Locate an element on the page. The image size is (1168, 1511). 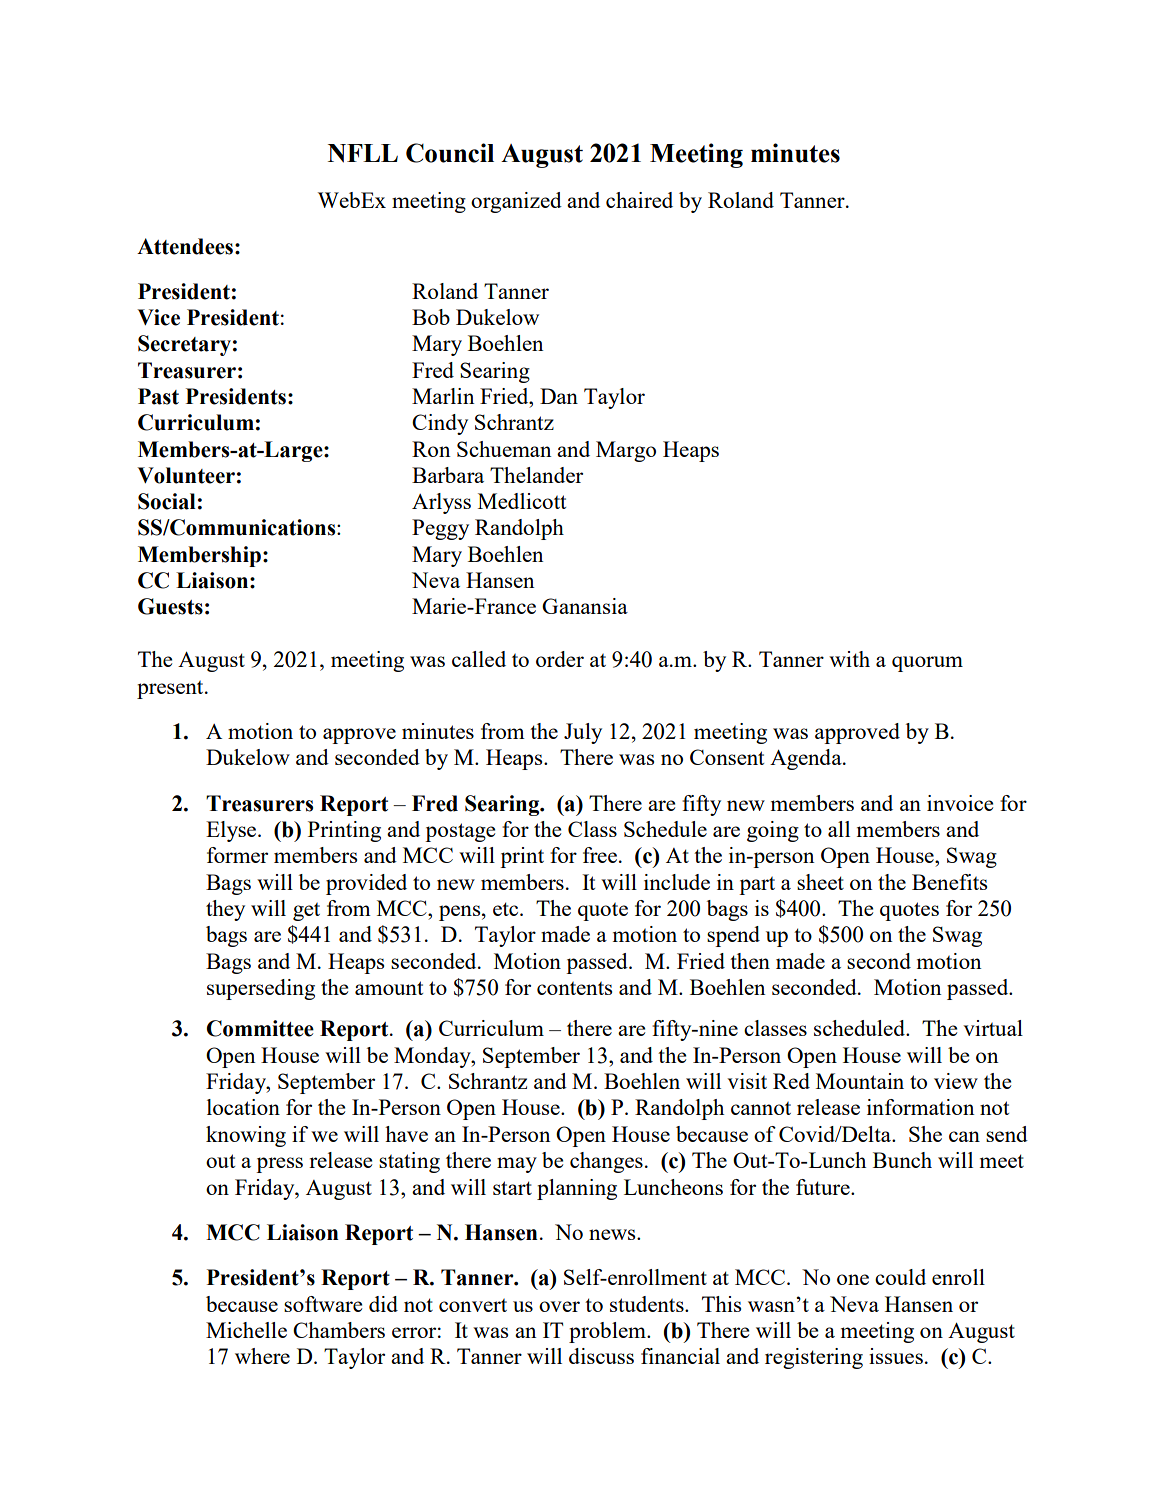
problem is located at coordinates (608, 1332).
